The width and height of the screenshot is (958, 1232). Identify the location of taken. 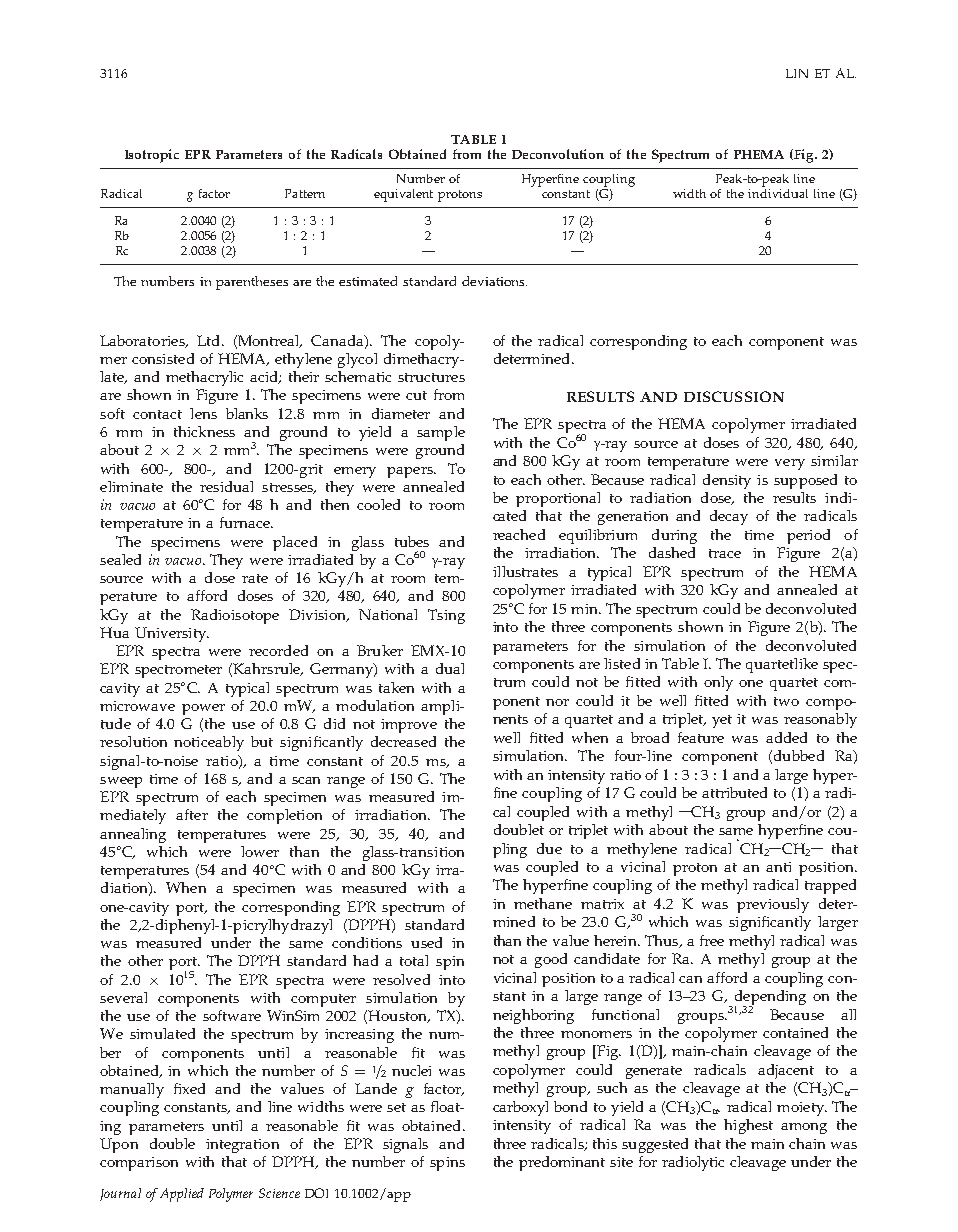
(396, 687).
